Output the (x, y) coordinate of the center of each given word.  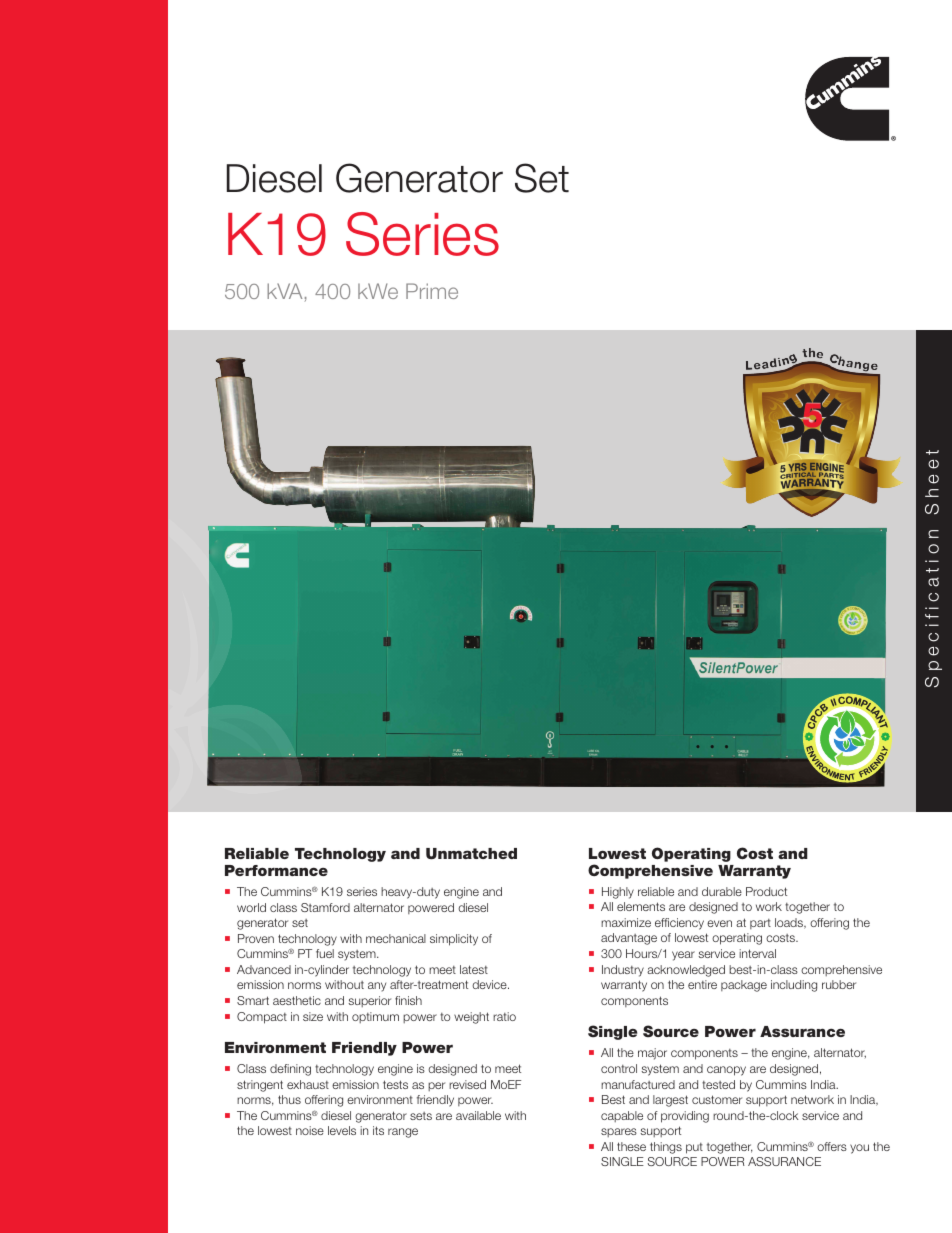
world (251, 907)
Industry (623, 971)
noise (310, 1130)
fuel (325, 953)
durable (722, 891)
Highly (618, 893)
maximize (626, 922)
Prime (432, 291)
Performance (276, 870)
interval (757, 953)
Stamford (325, 907)
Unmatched (471, 854)
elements (641, 906)
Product (766, 891)
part (760, 924)
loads (790, 923)
